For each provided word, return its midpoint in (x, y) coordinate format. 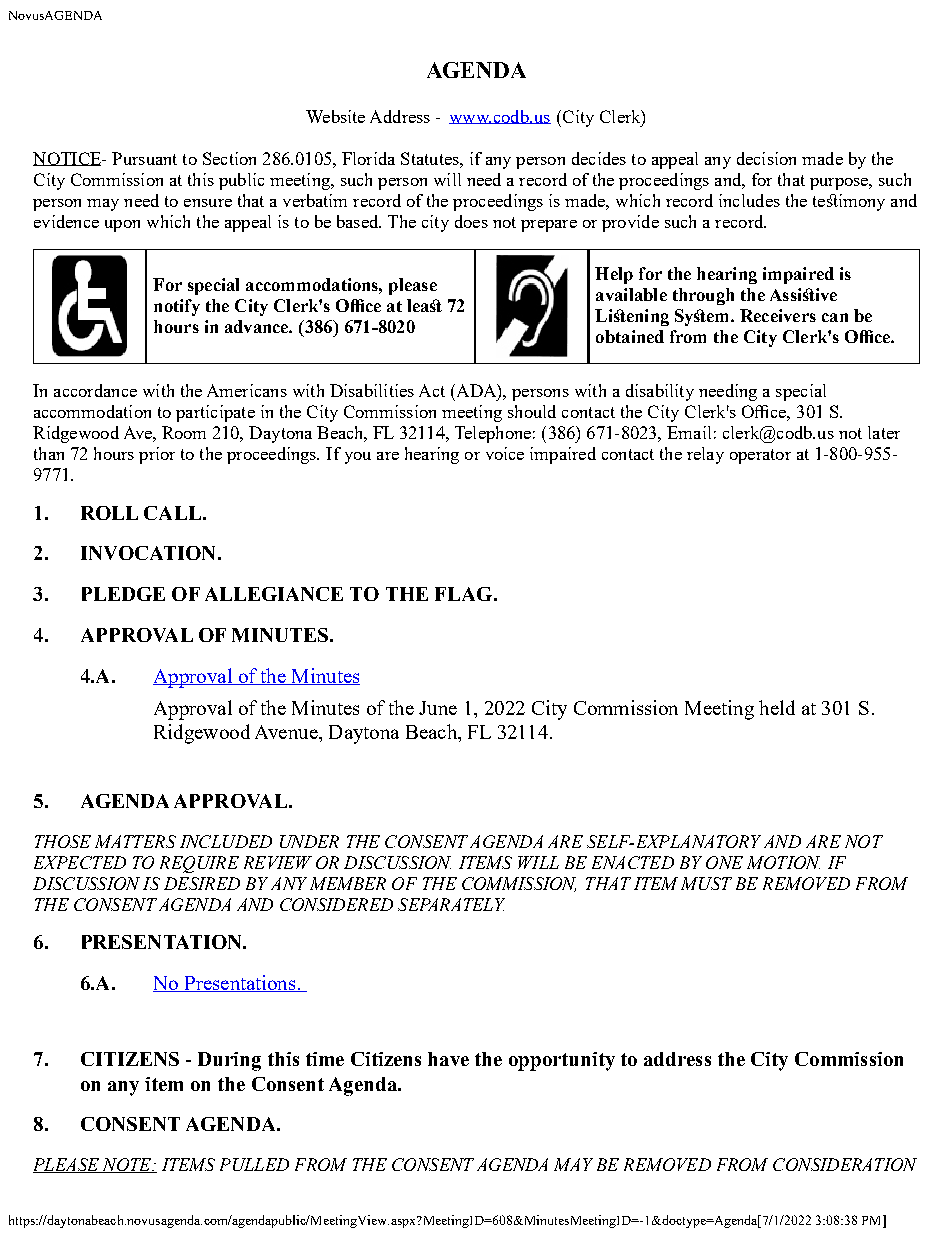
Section (229, 158)
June (438, 708)
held (777, 707)
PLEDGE (123, 594)
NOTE (127, 1165)
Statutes (431, 158)
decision (766, 158)
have (448, 1059)
